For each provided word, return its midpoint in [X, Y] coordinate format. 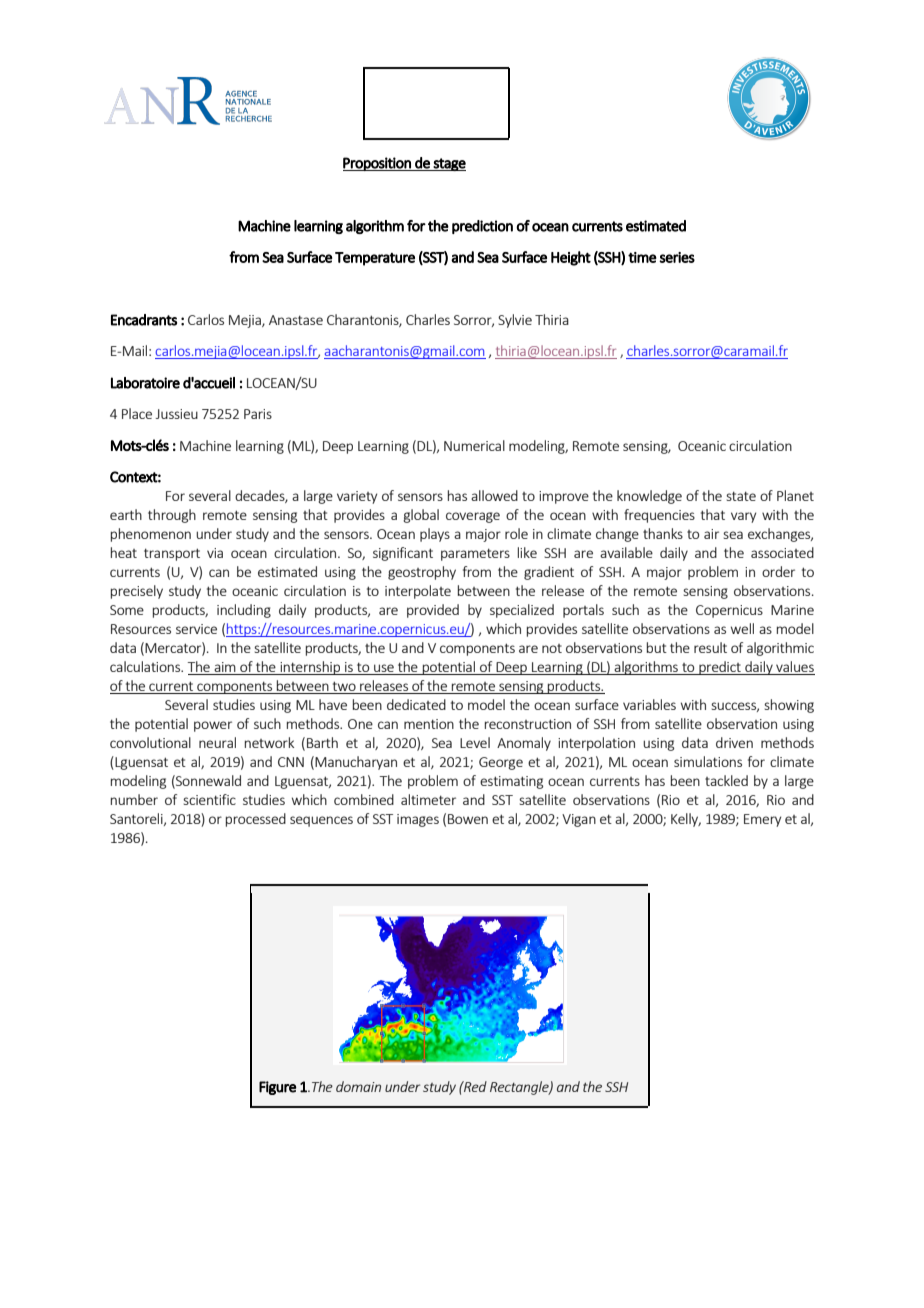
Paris [258, 414]
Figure [278, 1088]
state [741, 496]
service [196, 629]
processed [256, 820]
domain [358, 1086]
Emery [762, 820]
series [677, 257]
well [742, 628]
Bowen [468, 819]
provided [433, 611]
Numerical [474, 445]
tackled [726, 780]
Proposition [378, 164]
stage [449, 164]
